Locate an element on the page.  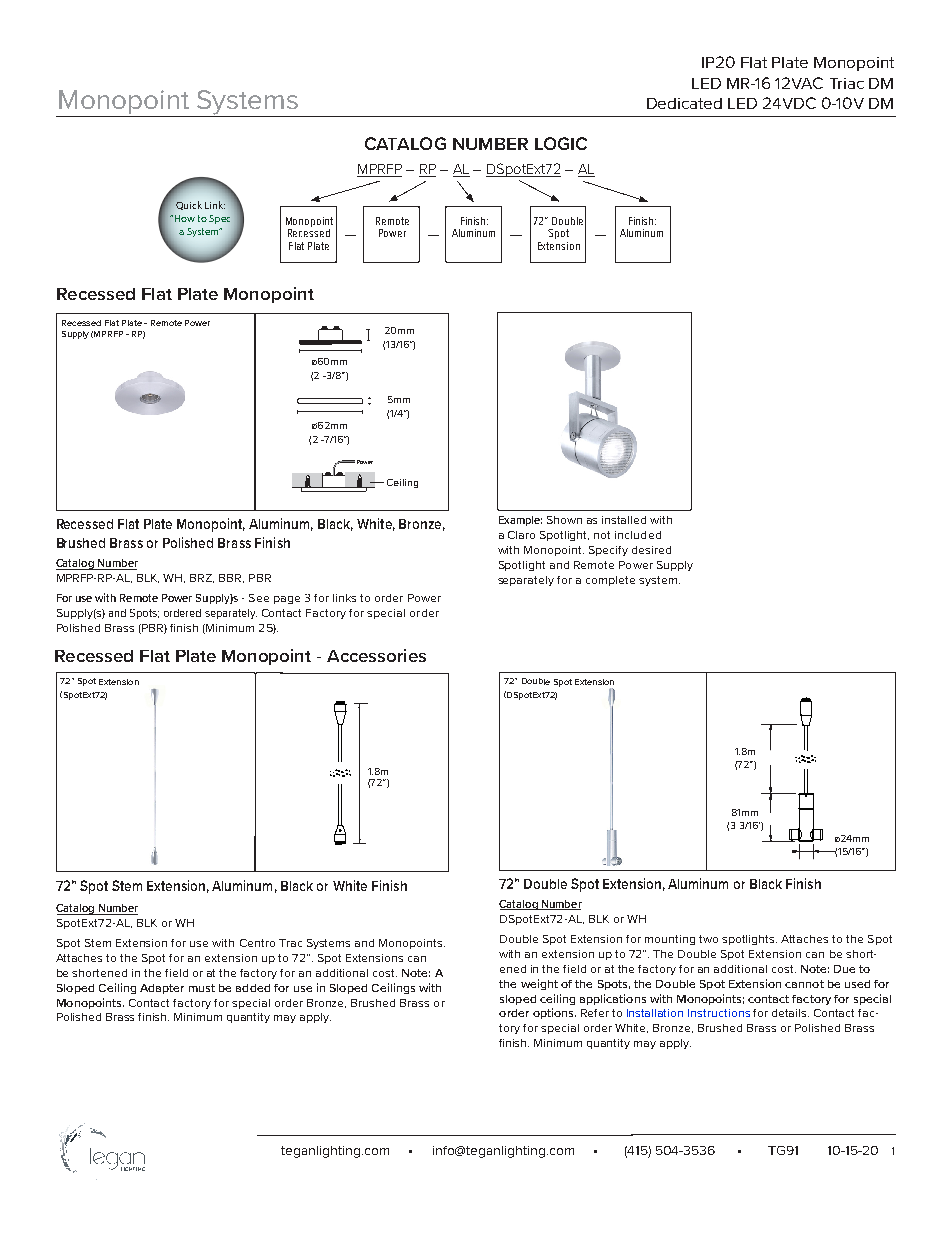
desired is located at coordinates (651, 550).
